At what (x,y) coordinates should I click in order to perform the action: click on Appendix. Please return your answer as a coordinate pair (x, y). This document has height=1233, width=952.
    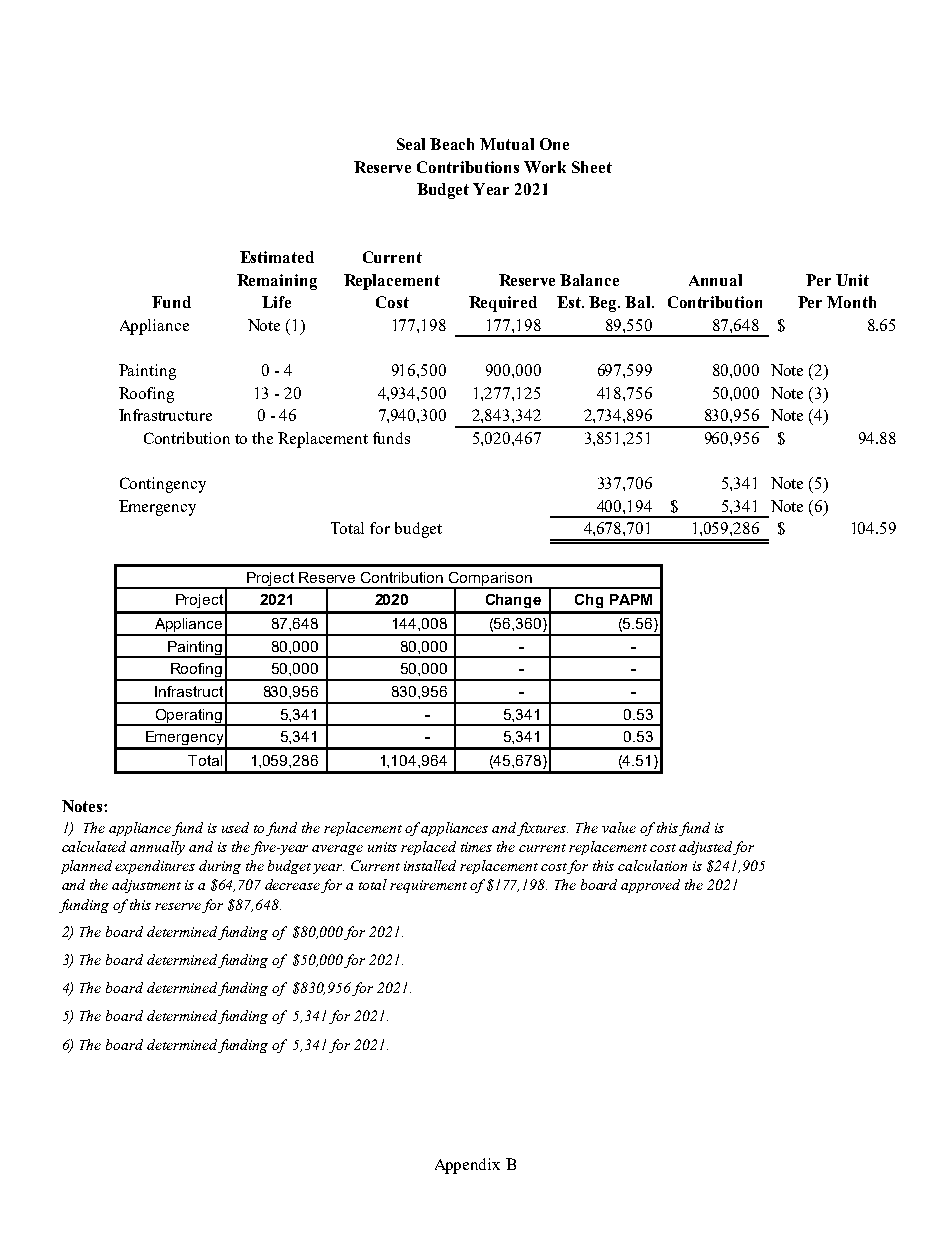
    Looking at the image, I should click on (467, 1166).
